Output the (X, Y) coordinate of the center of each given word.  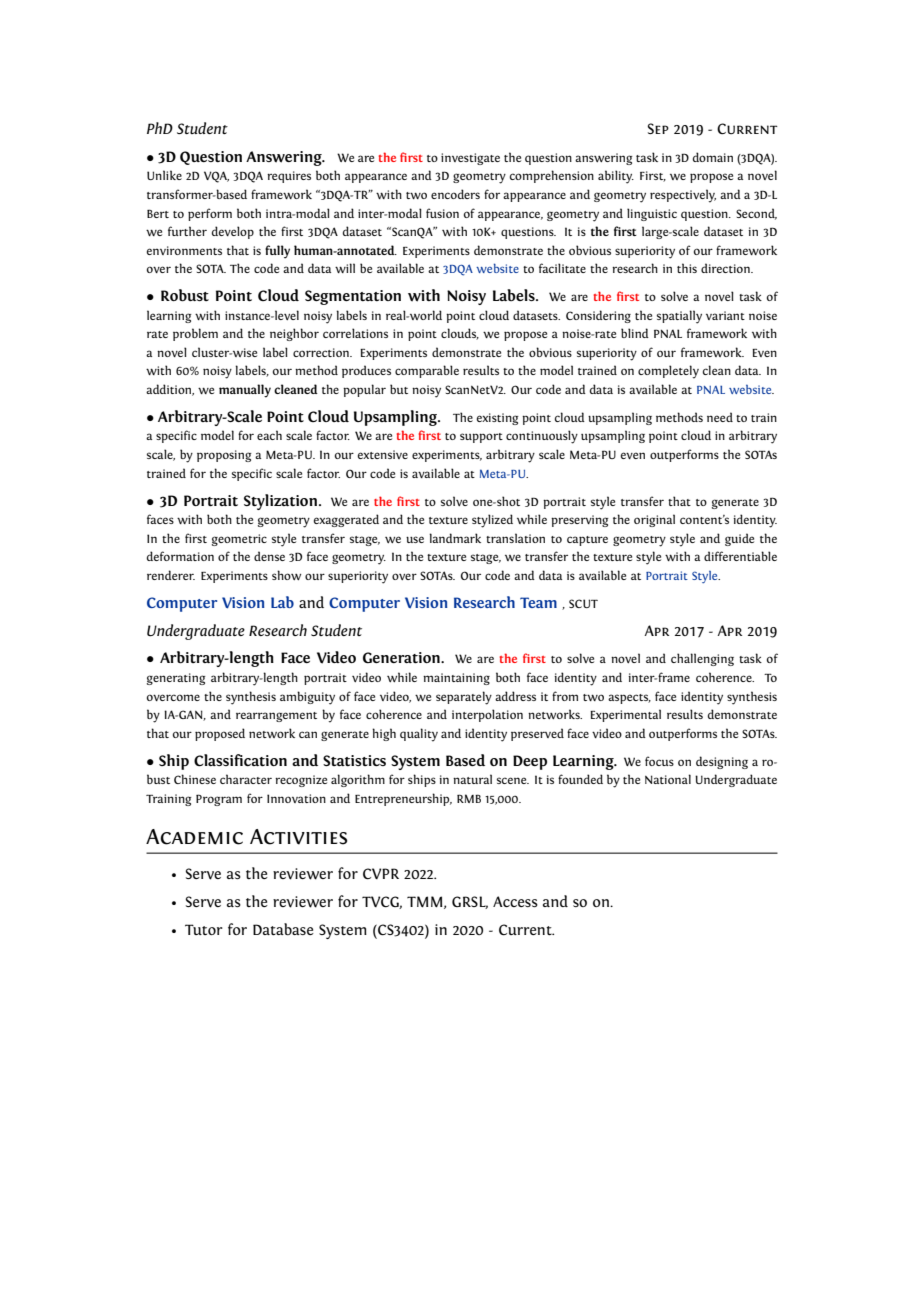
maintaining (456, 679)
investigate (470, 159)
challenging (702, 659)
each (269, 435)
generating (176, 679)
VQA (216, 177)
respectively (683, 196)
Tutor (204, 929)
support (481, 438)
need (720, 417)
